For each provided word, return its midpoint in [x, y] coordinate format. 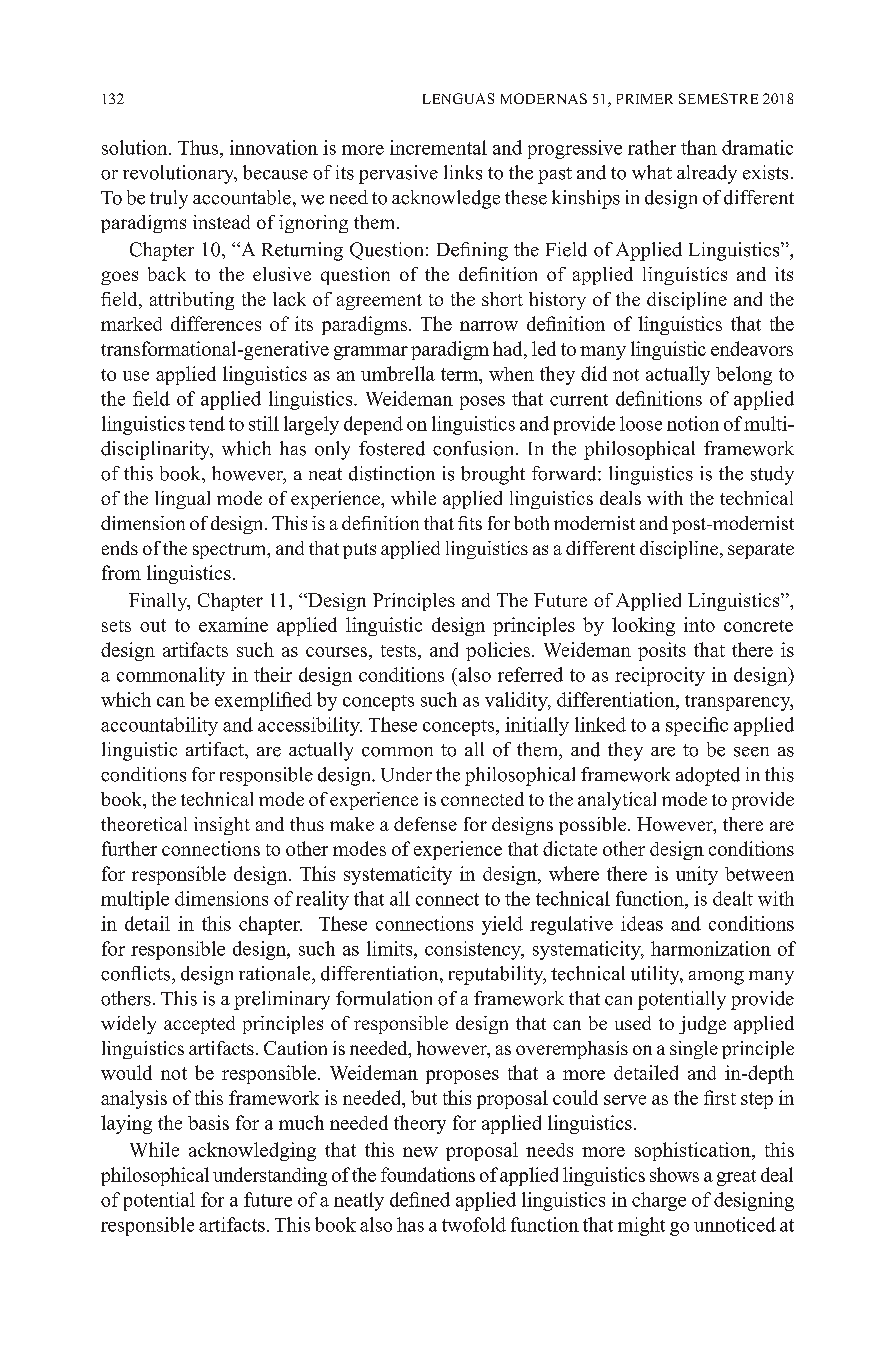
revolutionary [180, 174]
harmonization [711, 948]
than [699, 147]
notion [693, 423]
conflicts [137, 973]
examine [233, 624]
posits [662, 651]
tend [207, 423]
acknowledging [252, 1151]
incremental [438, 147]
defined [420, 1199]
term [461, 374]
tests [400, 651]
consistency [474, 950]
